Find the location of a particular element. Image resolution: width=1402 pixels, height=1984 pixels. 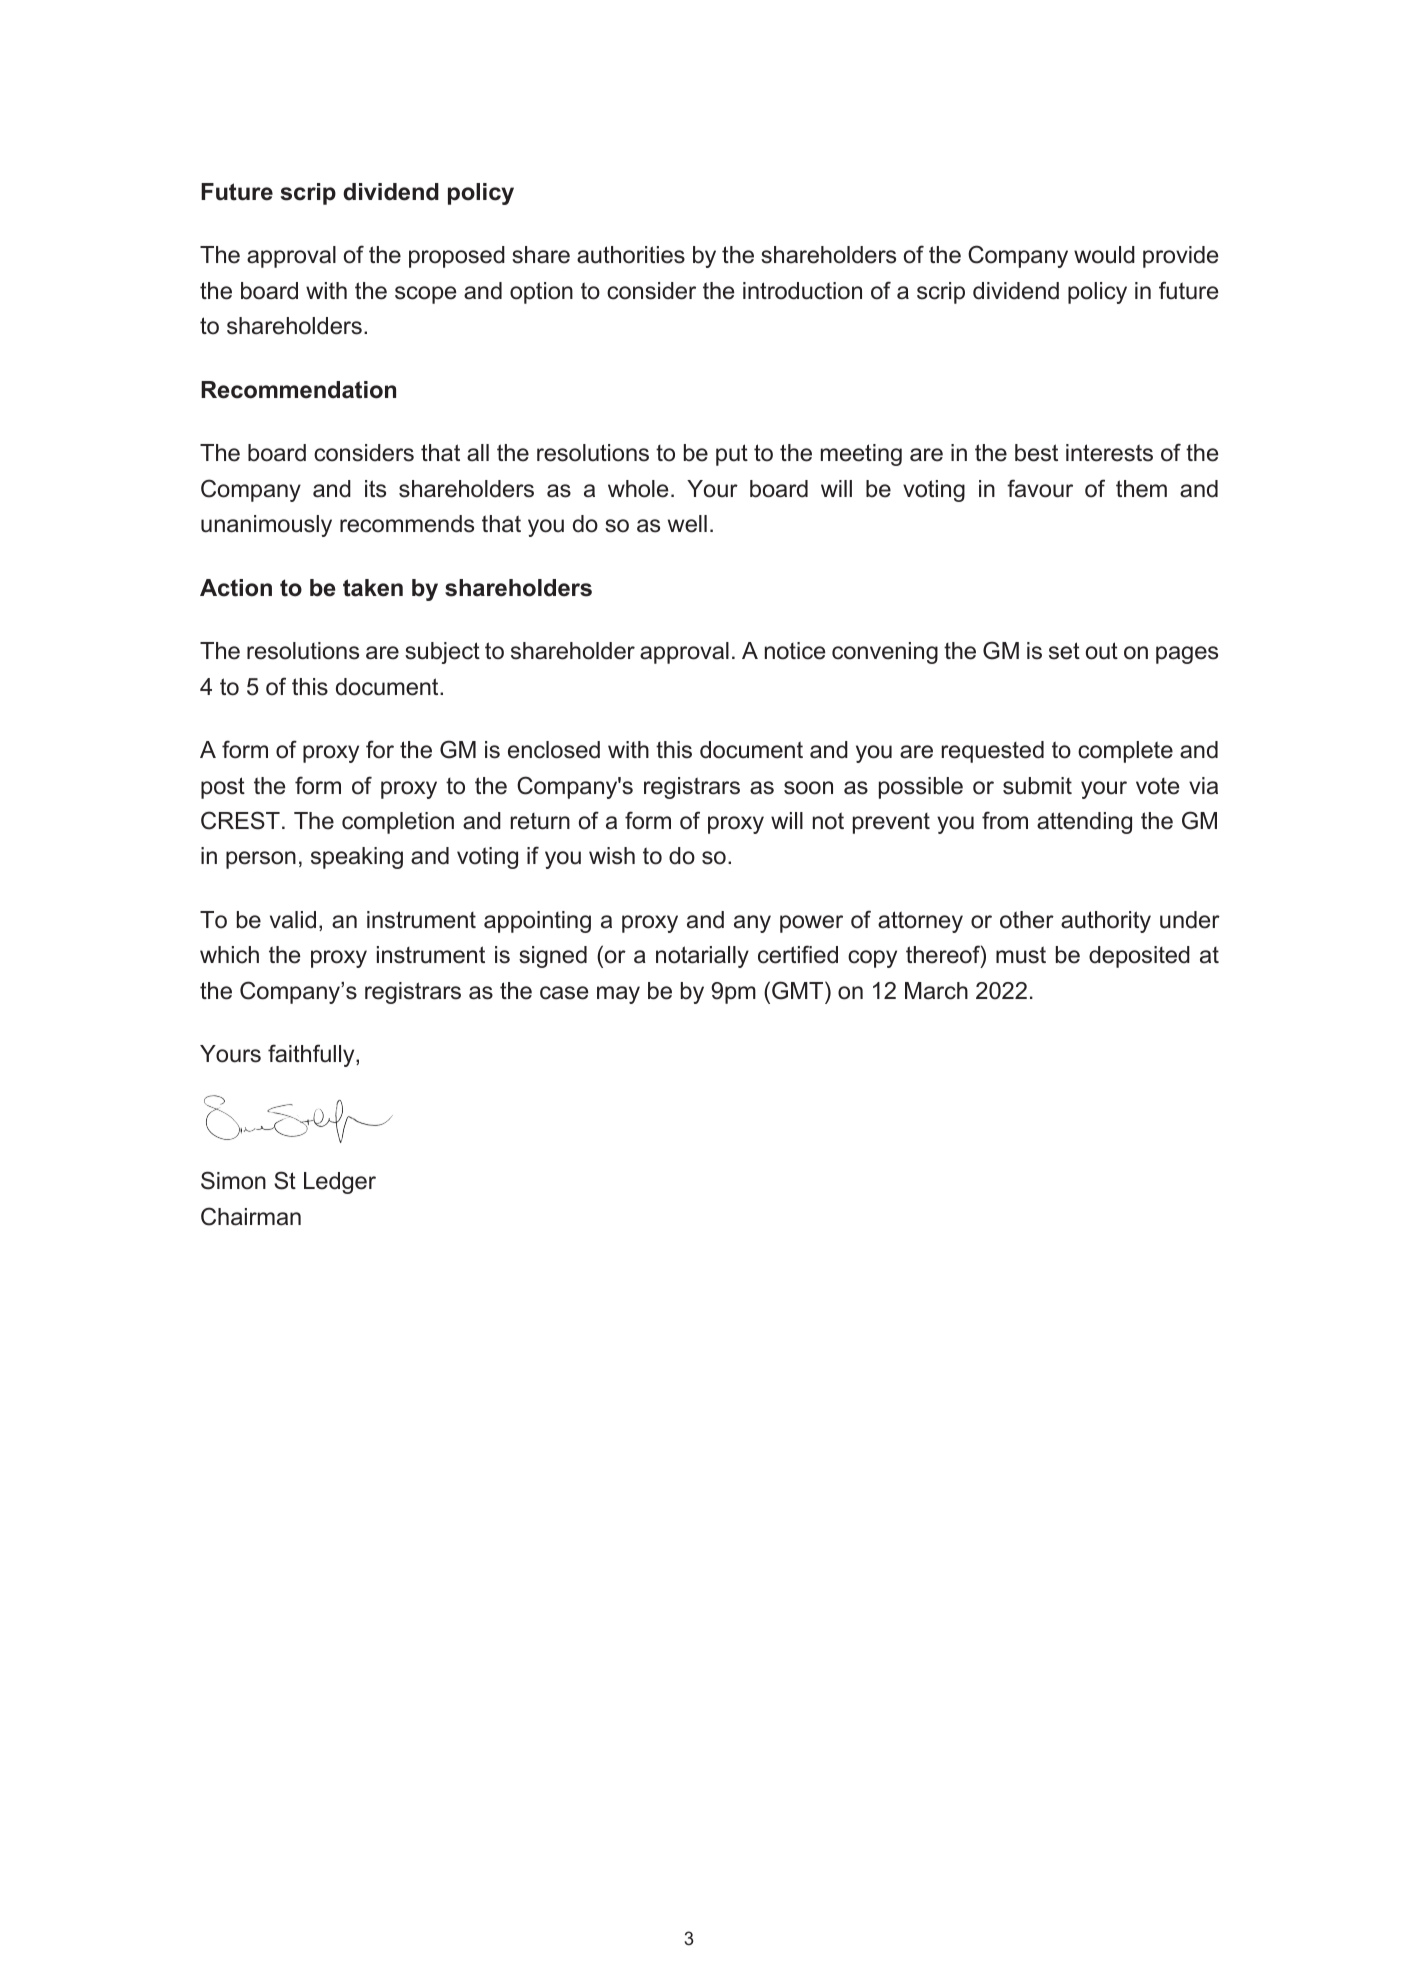

well is located at coordinates (687, 524).
